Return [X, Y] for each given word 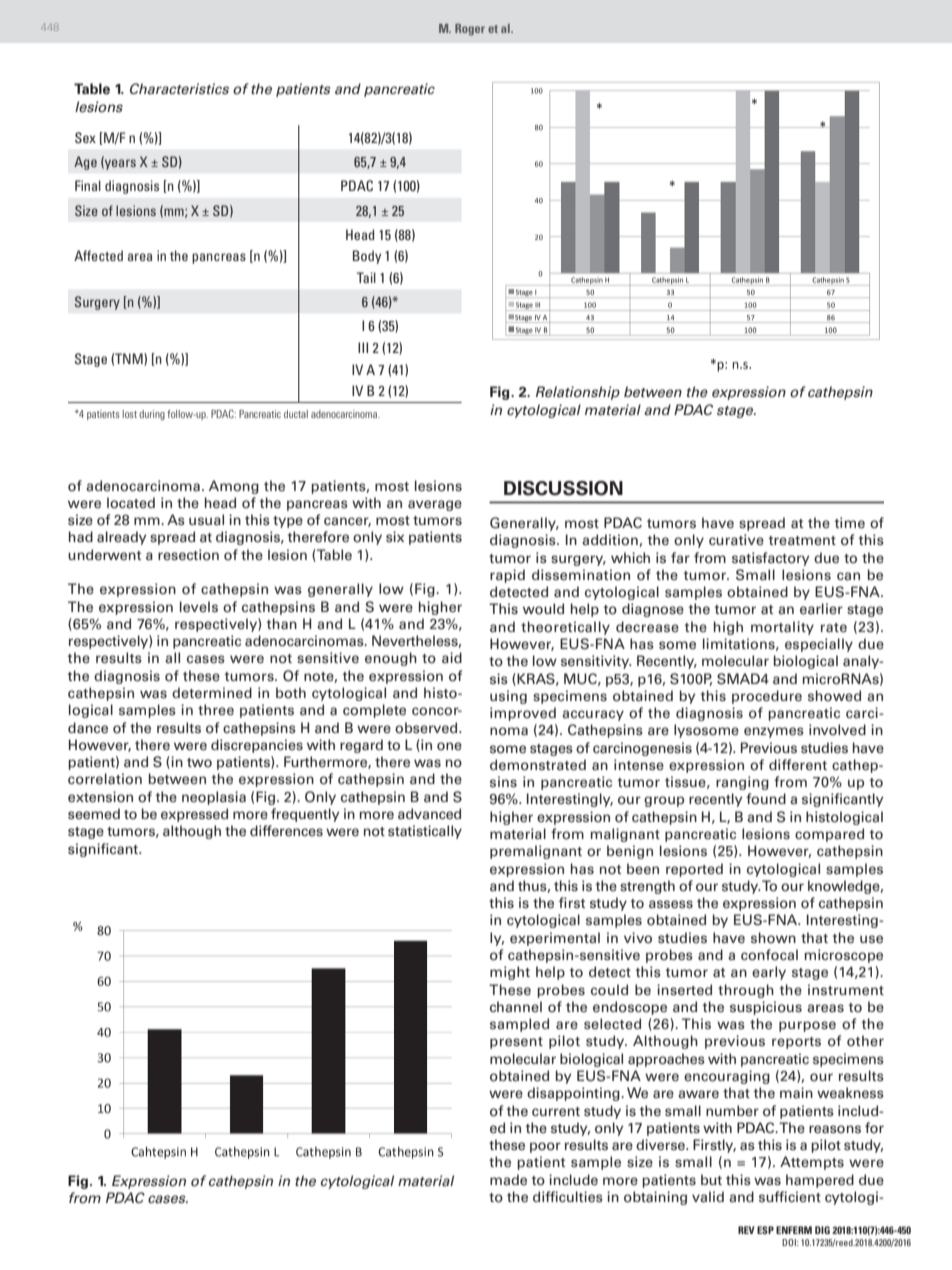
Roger [470, 30]
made [508, 1180]
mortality [782, 628]
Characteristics [179, 89]
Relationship [578, 393]
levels [199, 606]
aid [452, 658]
